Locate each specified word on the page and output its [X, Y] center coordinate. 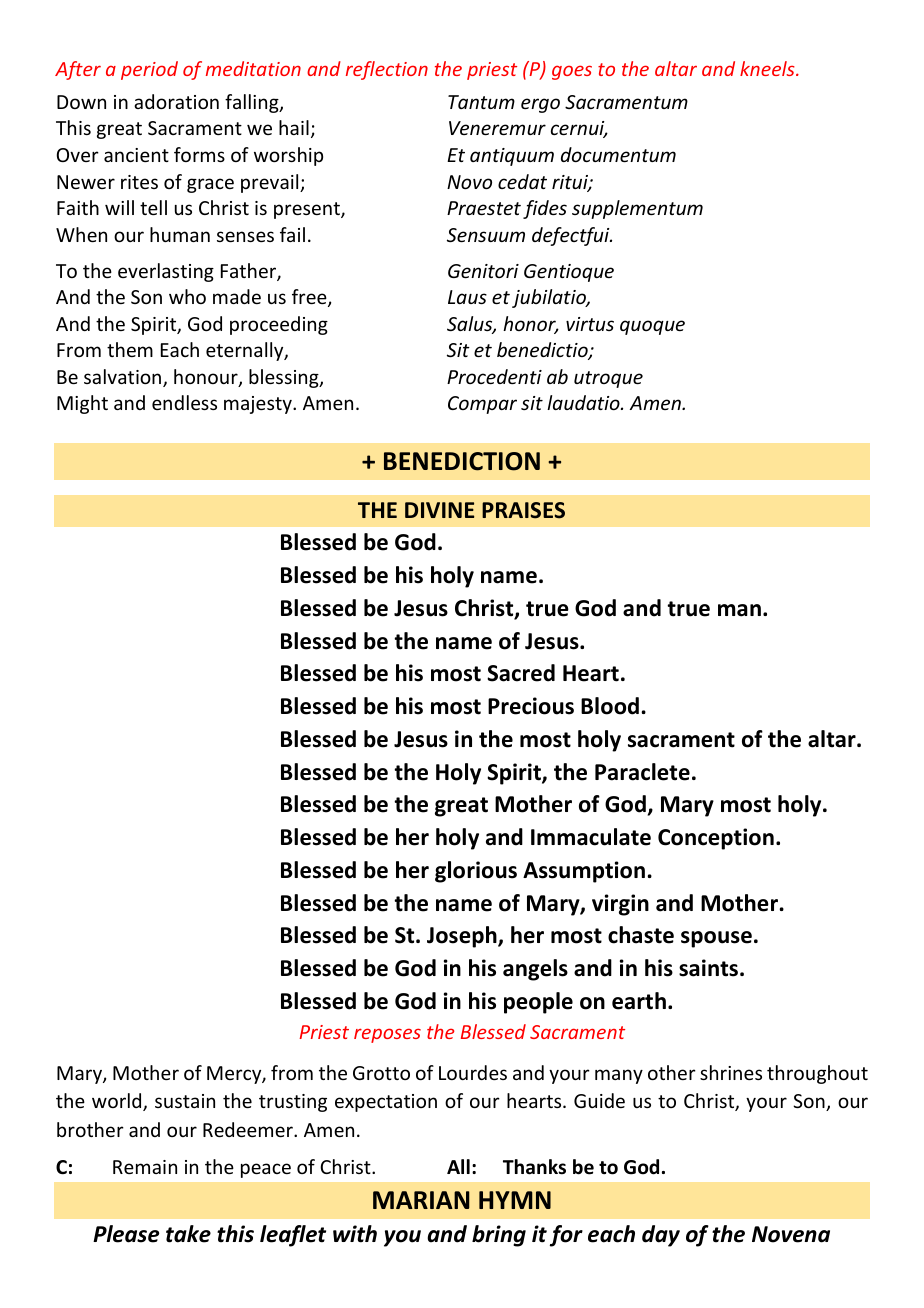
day [661, 1236]
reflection [387, 70]
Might [82, 404]
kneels [768, 68]
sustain [185, 1101]
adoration [176, 101]
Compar [482, 405]
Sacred [521, 673]
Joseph [463, 937]
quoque [652, 327]
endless [184, 402]
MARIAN [421, 1200]
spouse [716, 939]
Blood [610, 706]
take [188, 1234]
